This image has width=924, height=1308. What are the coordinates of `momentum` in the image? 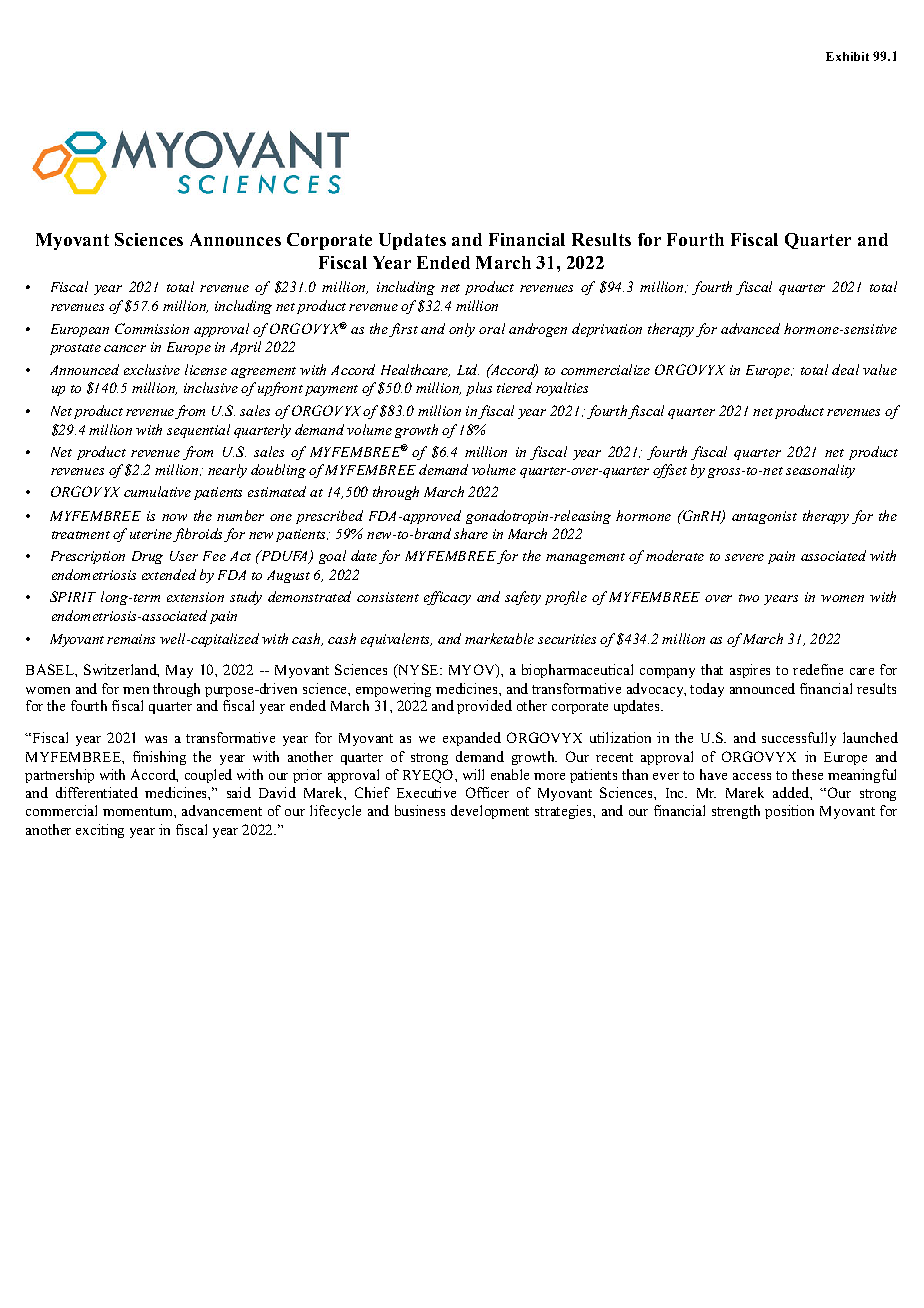 It's located at (139, 811).
